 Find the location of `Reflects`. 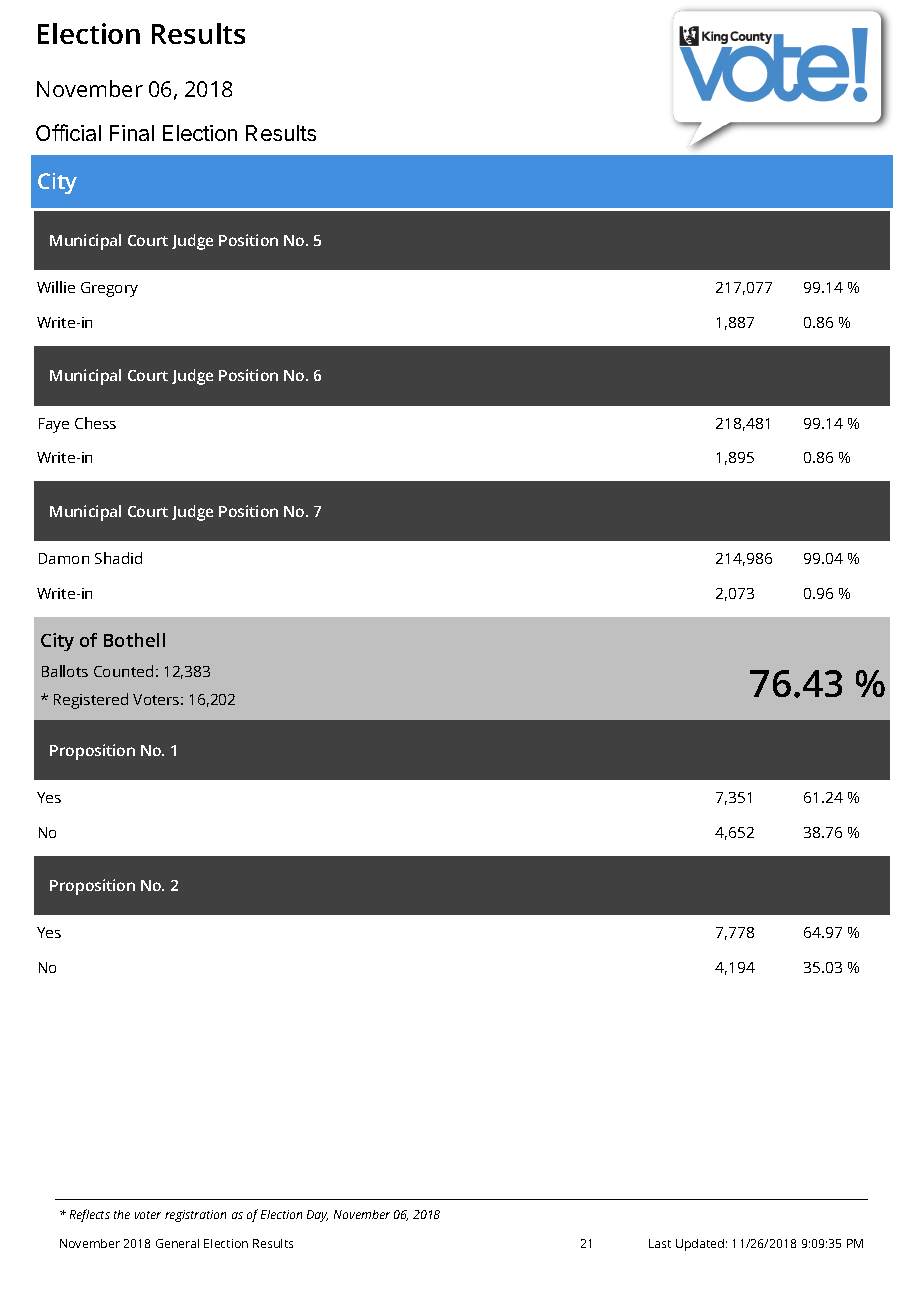

Reflects is located at coordinates (90, 1215).
